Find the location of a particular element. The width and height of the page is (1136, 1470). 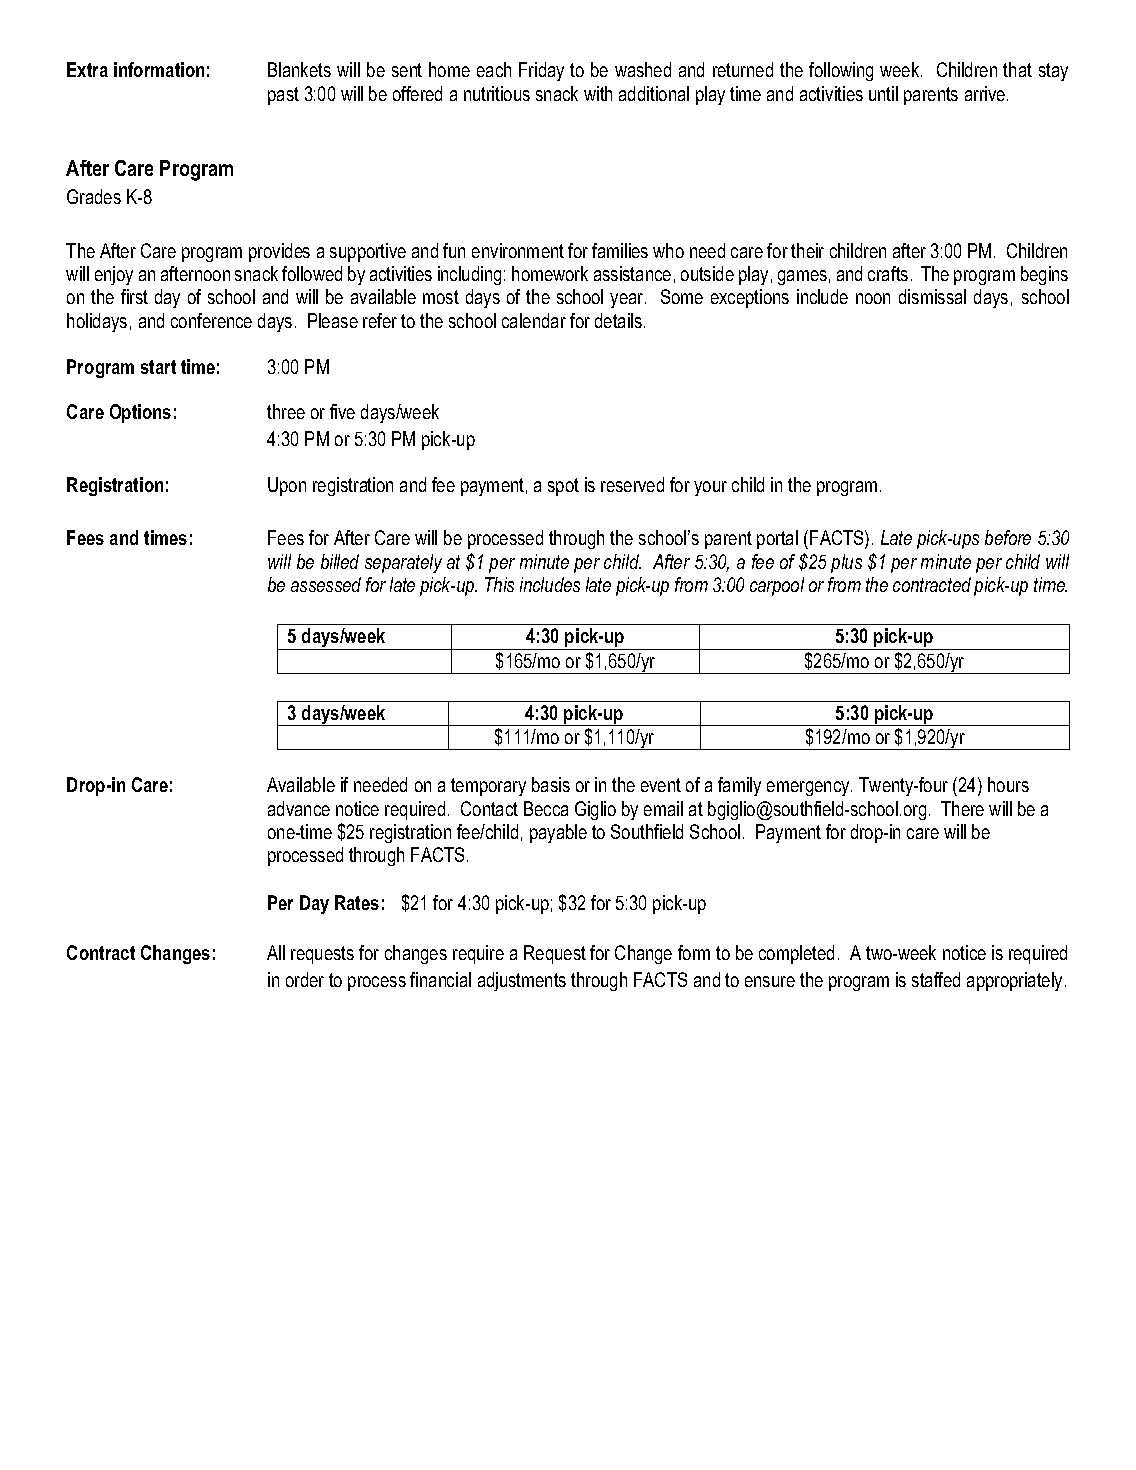

All is located at coordinates (276, 952).
